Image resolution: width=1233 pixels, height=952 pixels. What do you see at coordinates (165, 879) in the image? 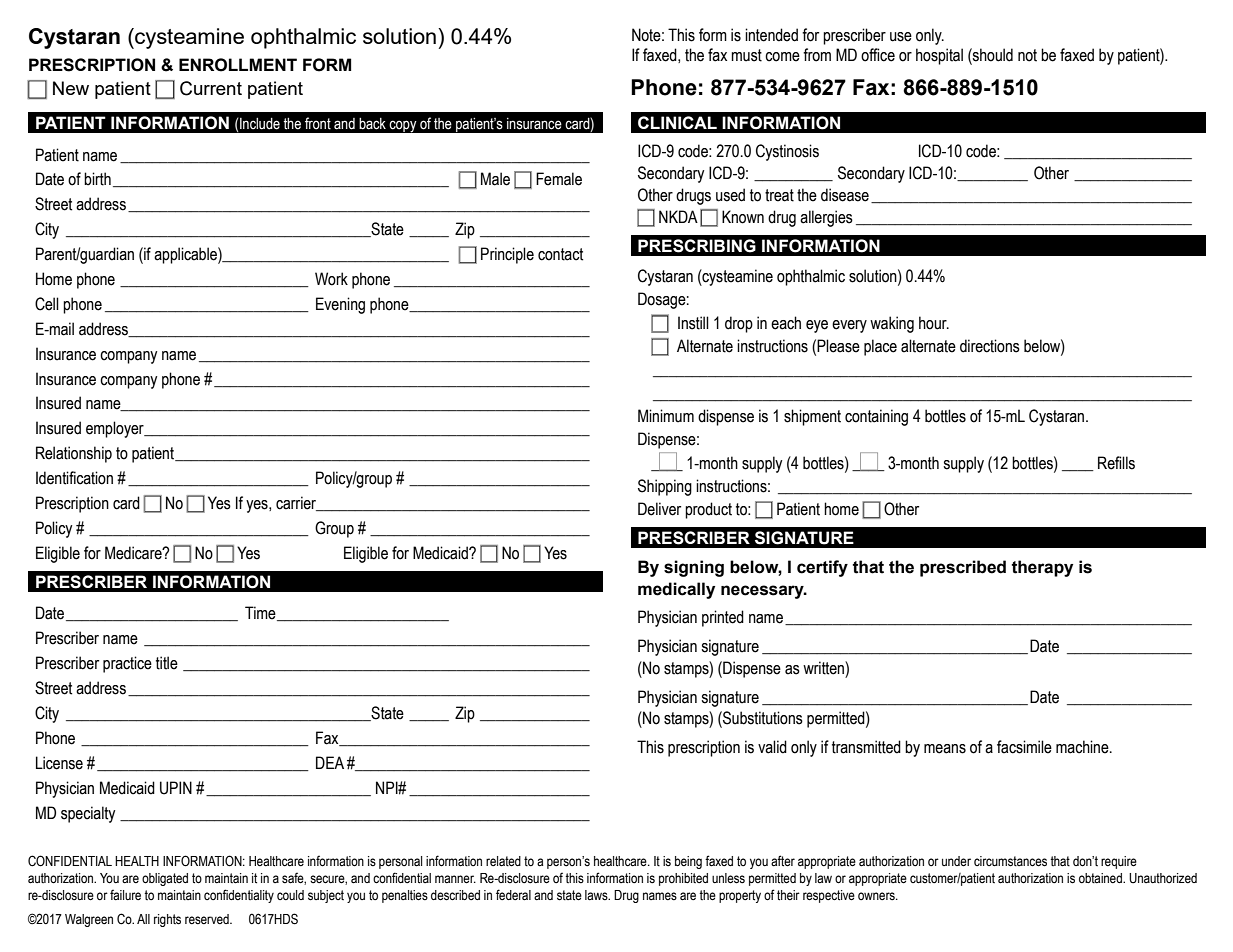
I see `obligated` at bounding box center [165, 879].
